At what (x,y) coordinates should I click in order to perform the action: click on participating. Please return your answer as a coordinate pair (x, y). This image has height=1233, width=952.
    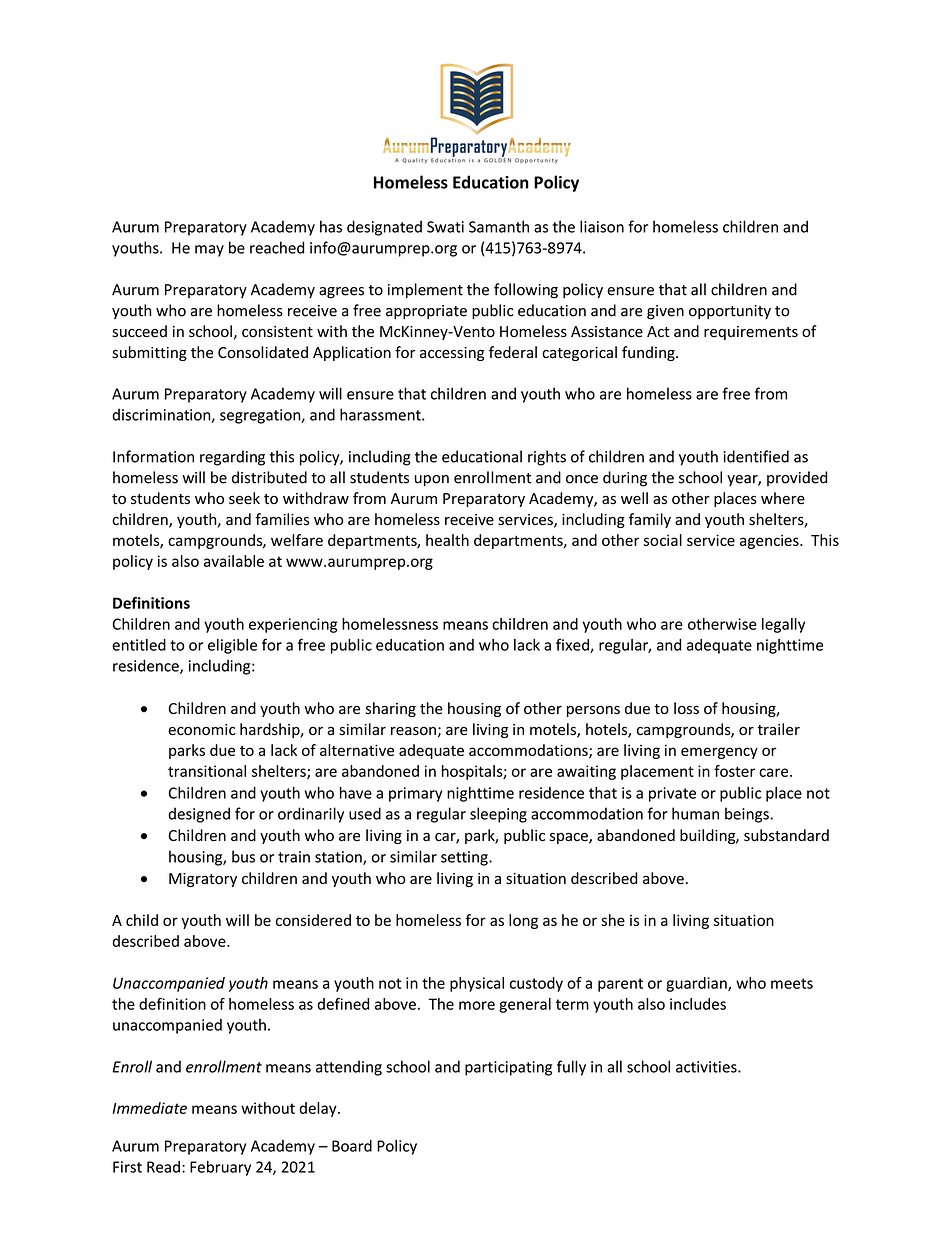
    Looking at the image, I should click on (508, 1068).
